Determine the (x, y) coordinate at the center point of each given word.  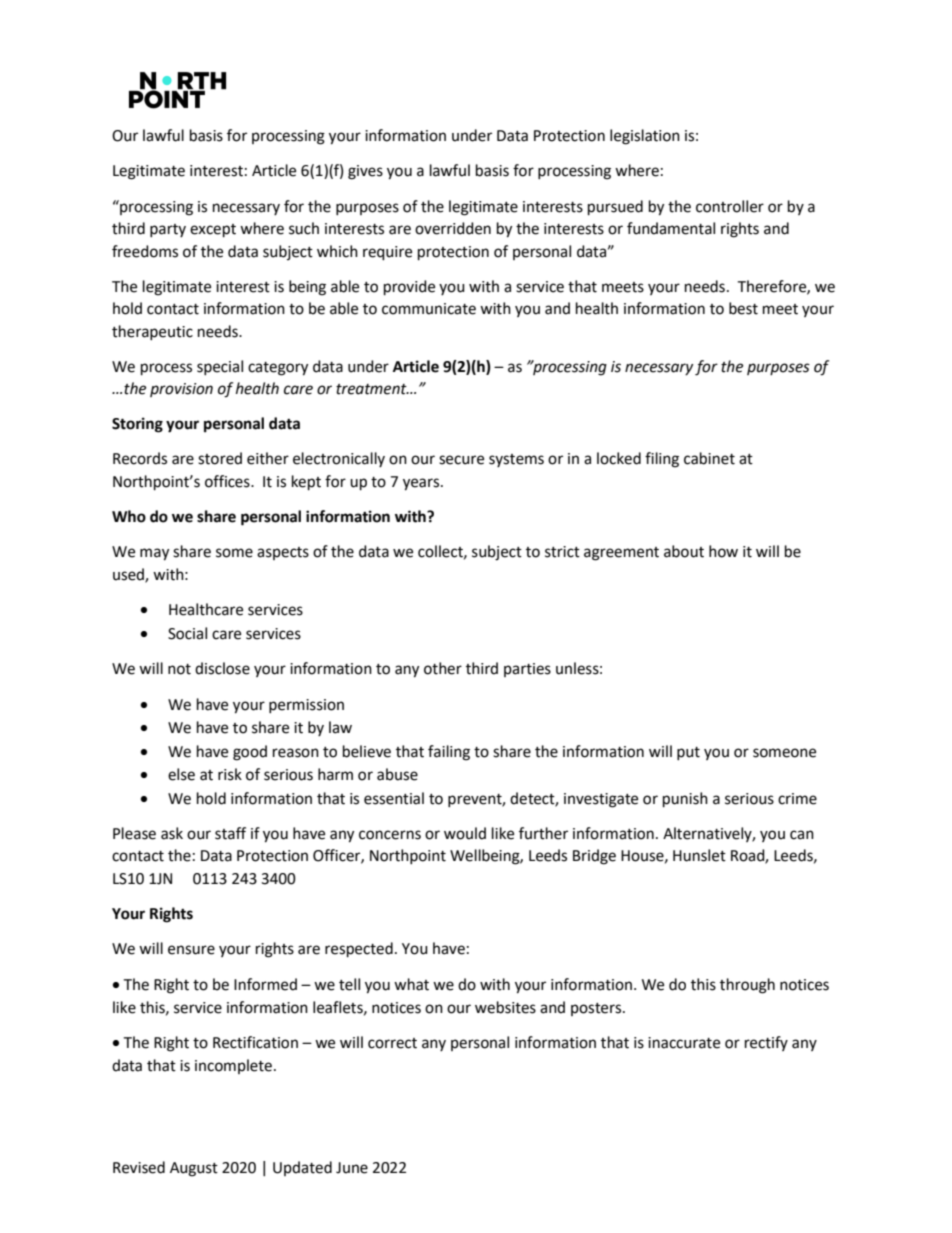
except (213, 231)
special (220, 367)
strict (562, 552)
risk (230, 774)
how (723, 551)
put (688, 753)
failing (449, 753)
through (747, 986)
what (411, 984)
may (154, 554)
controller (730, 206)
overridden (453, 228)
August (194, 1169)
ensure (191, 950)
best (743, 308)
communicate (429, 309)
